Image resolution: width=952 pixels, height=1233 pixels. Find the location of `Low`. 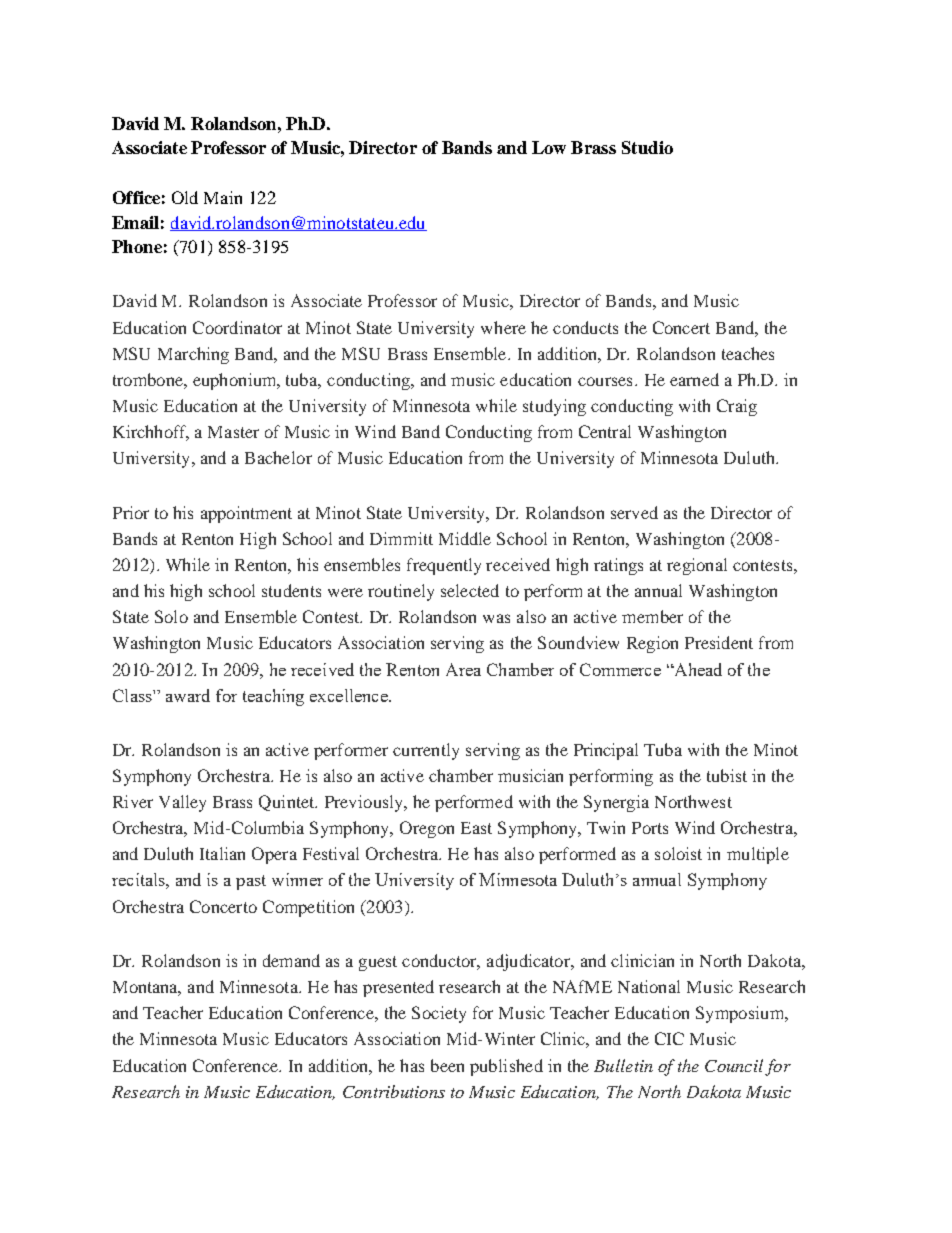

Low is located at coordinates (549, 147).
